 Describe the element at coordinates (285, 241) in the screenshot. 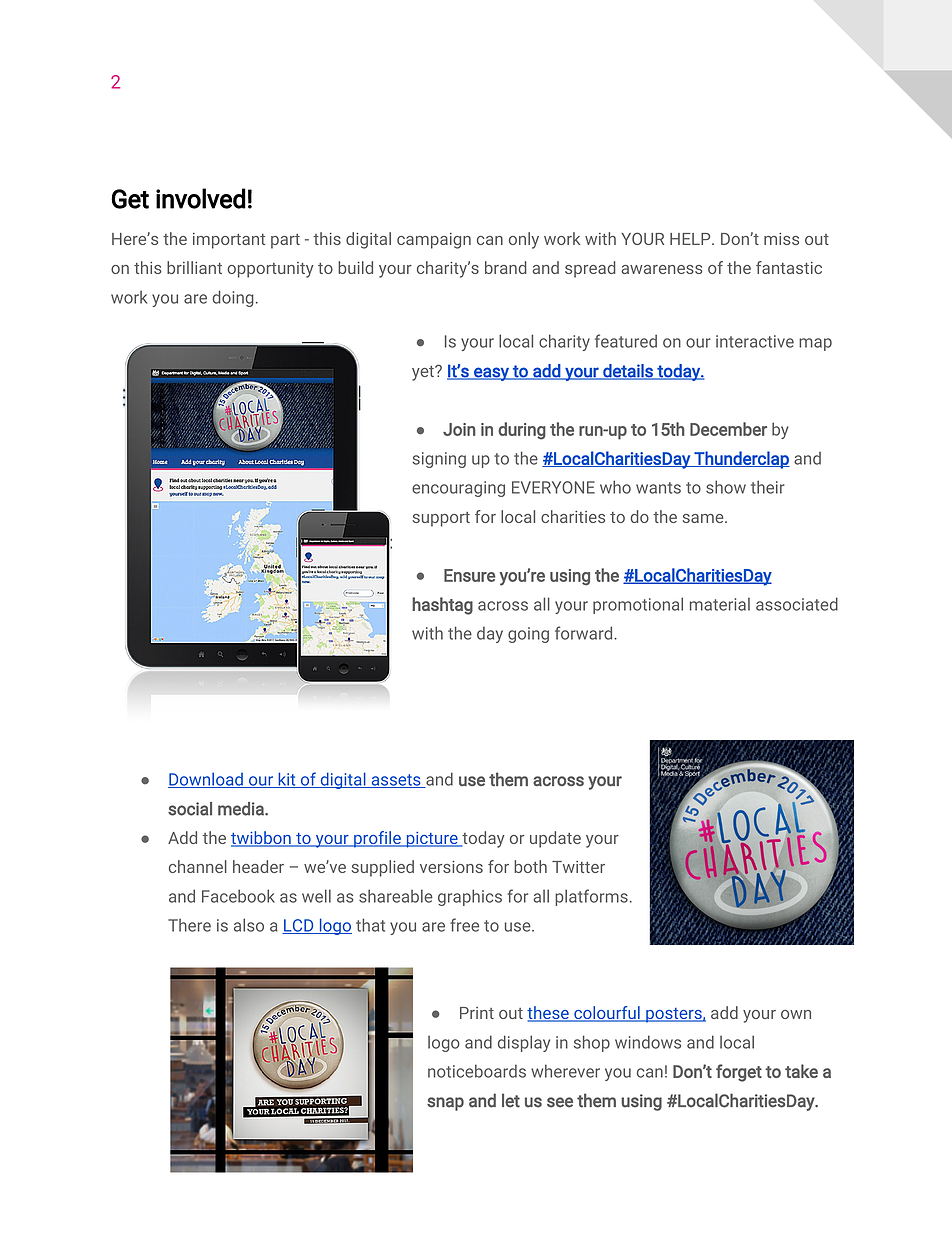

I see `part` at that location.
